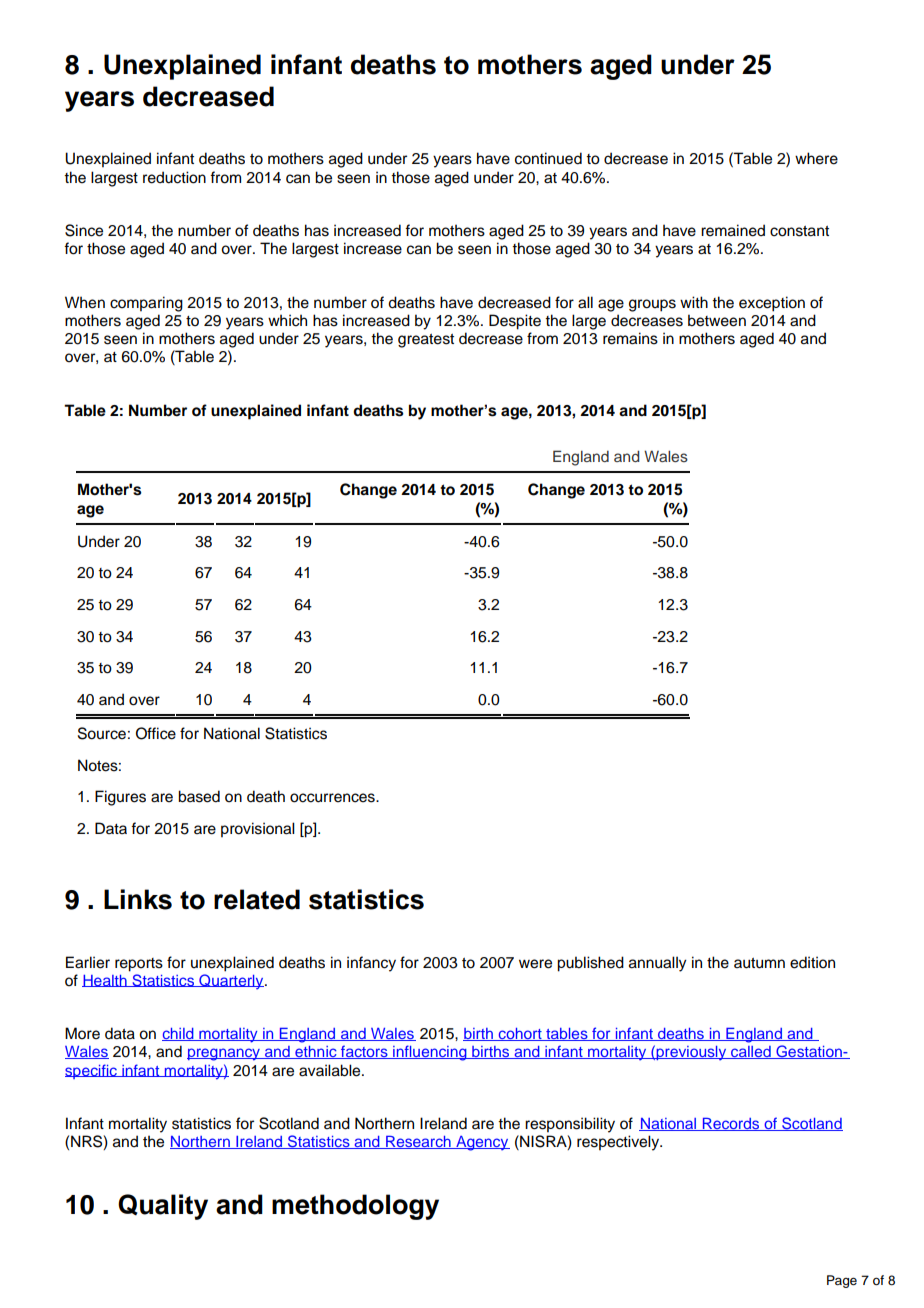 This page has height=1308, width=924. Describe the element at coordinates (174, 177) in the page. I see `reduction` at that location.
